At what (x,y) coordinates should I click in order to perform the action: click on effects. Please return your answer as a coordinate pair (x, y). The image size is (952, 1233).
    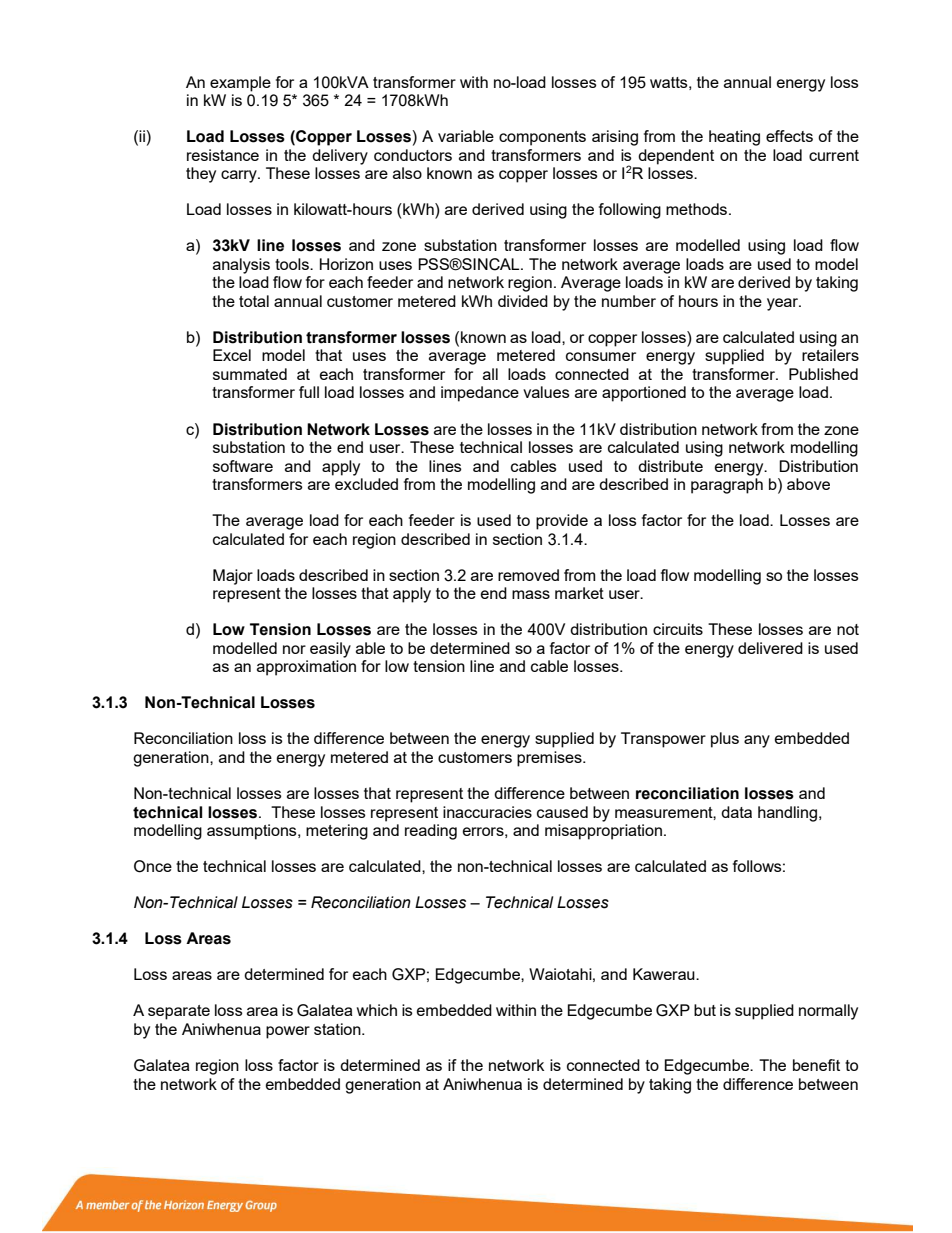
    Looking at the image, I should click on (789, 136).
